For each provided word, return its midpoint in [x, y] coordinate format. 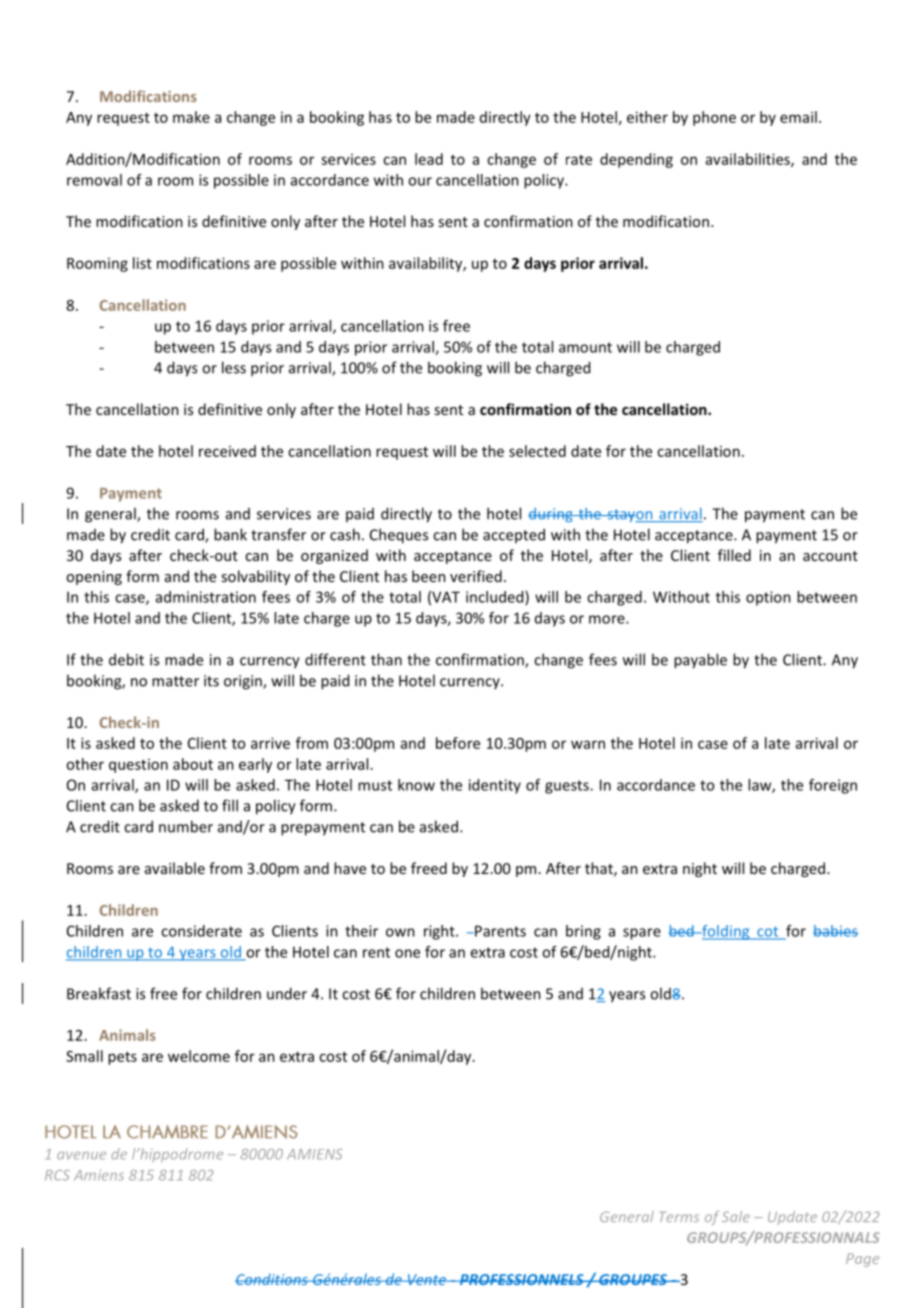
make [191, 117]
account [830, 556]
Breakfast [99, 993]
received [227, 451]
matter [175, 681]
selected [537, 451]
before [458, 743]
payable [700, 661]
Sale [736, 1216]
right [440, 932]
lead [429, 159]
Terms [679, 1217]
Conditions [272, 1279]
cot [768, 932]
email [798, 117]
